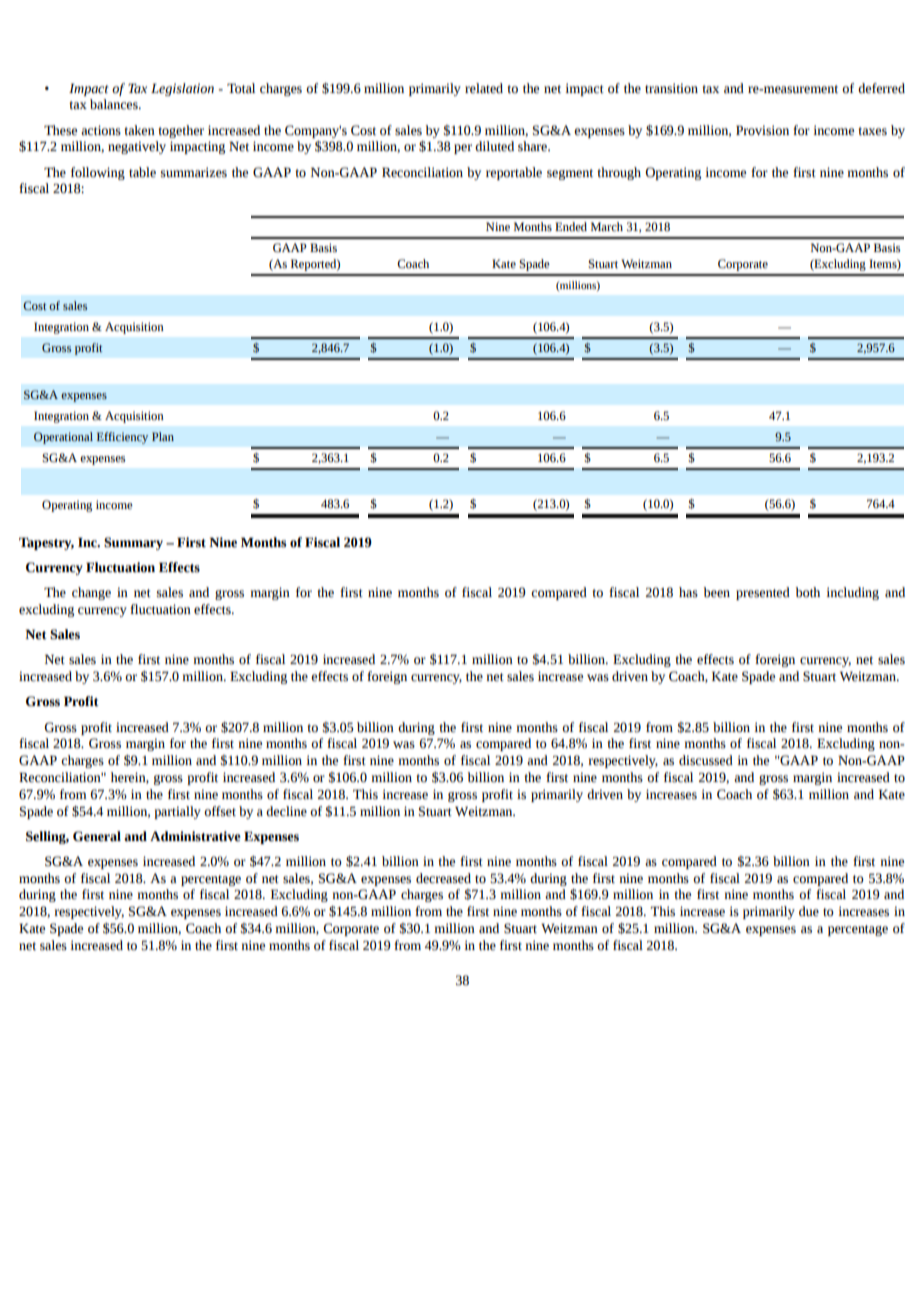 Image resolution: width=924 pixels, height=1308 pixels. What do you see at coordinates (443, 878) in the screenshot?
I see `decreased` at bounding box center [443, 878].
